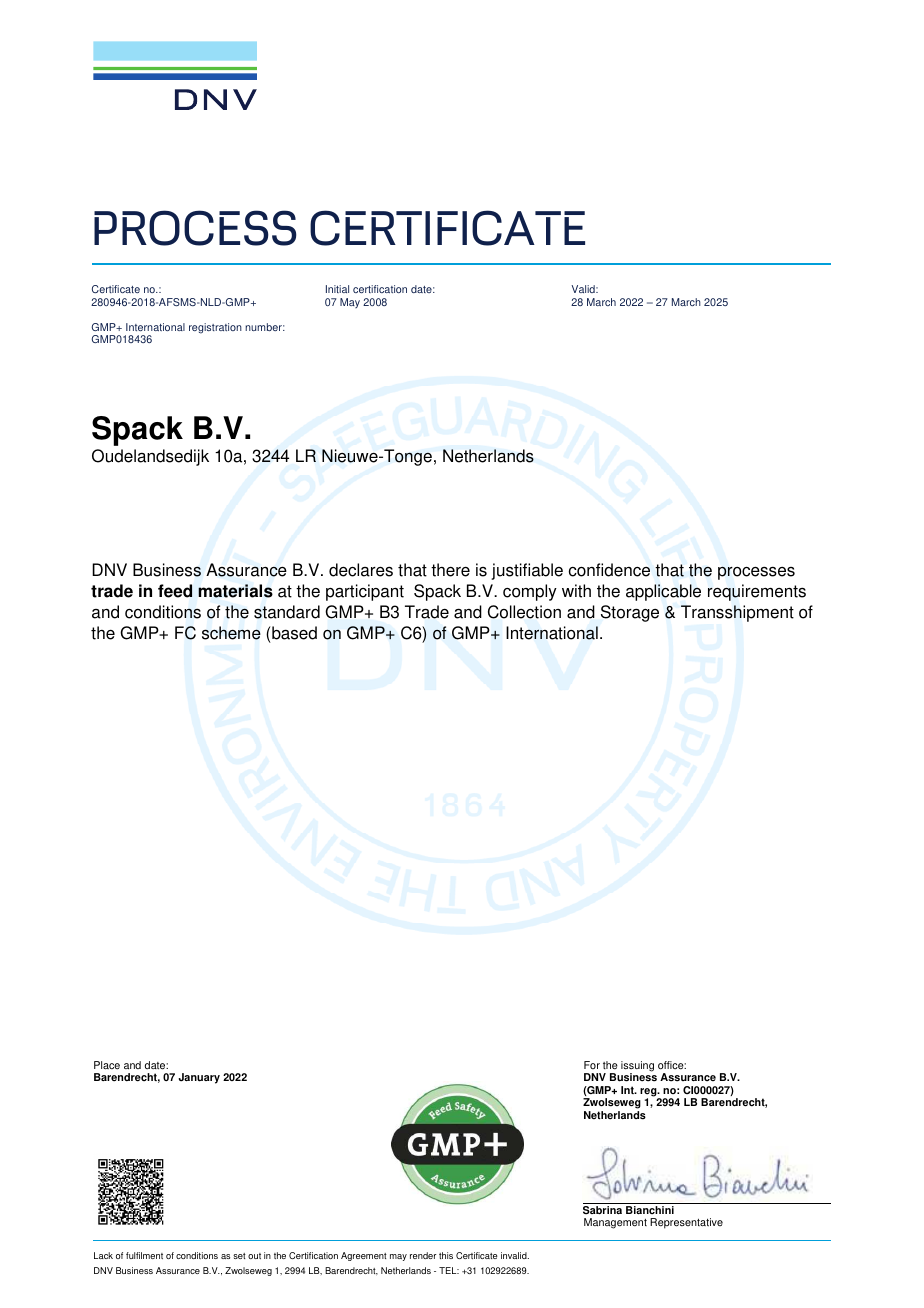 This screenshot has width=924, height=1308. Describe the element at coordinates (423, 1255) in the screenshot. I see `render` at that location.
